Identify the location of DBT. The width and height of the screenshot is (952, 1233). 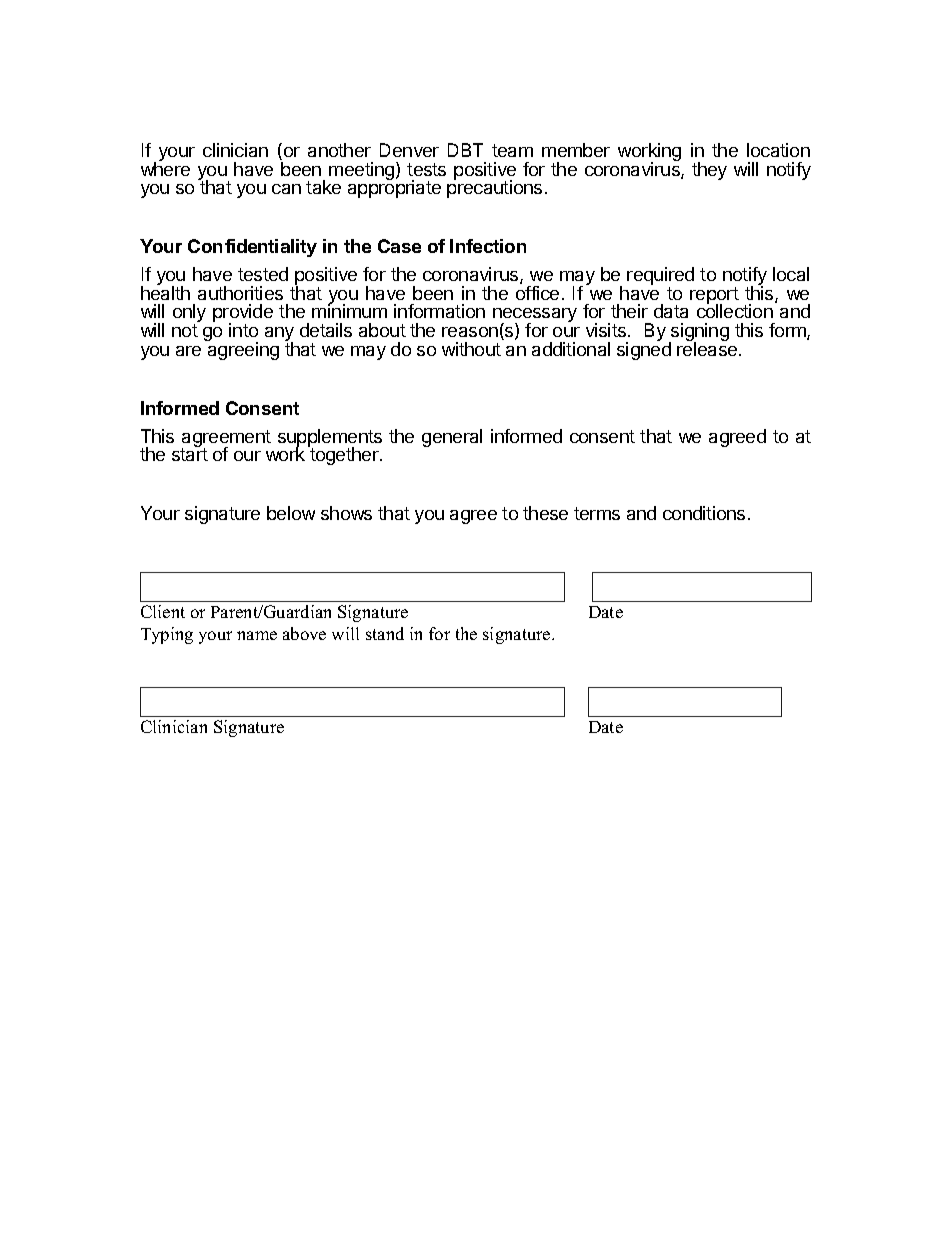
(465, 150).
